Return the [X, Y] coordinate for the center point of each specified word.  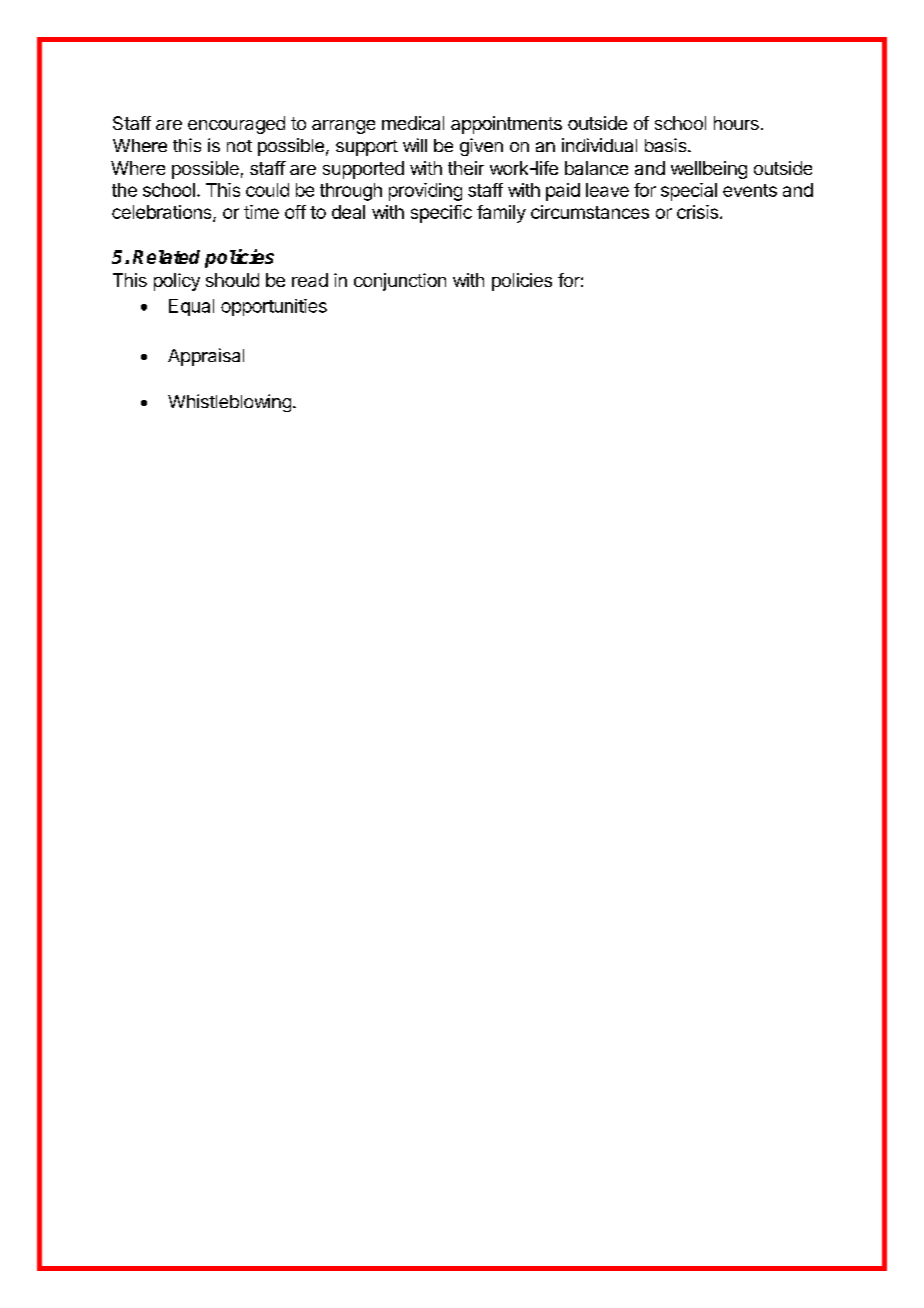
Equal [191, 307]
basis [665, 145]
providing [425, 192]
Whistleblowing [229, 403]
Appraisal [206, 357]
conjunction [400, 282]
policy [177, 282]
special [689, 192]
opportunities [274, 307]
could [267, 190]
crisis [697, 212]
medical [413, 123]
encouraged [236, 125]
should [232, 280]
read [310, 280]
